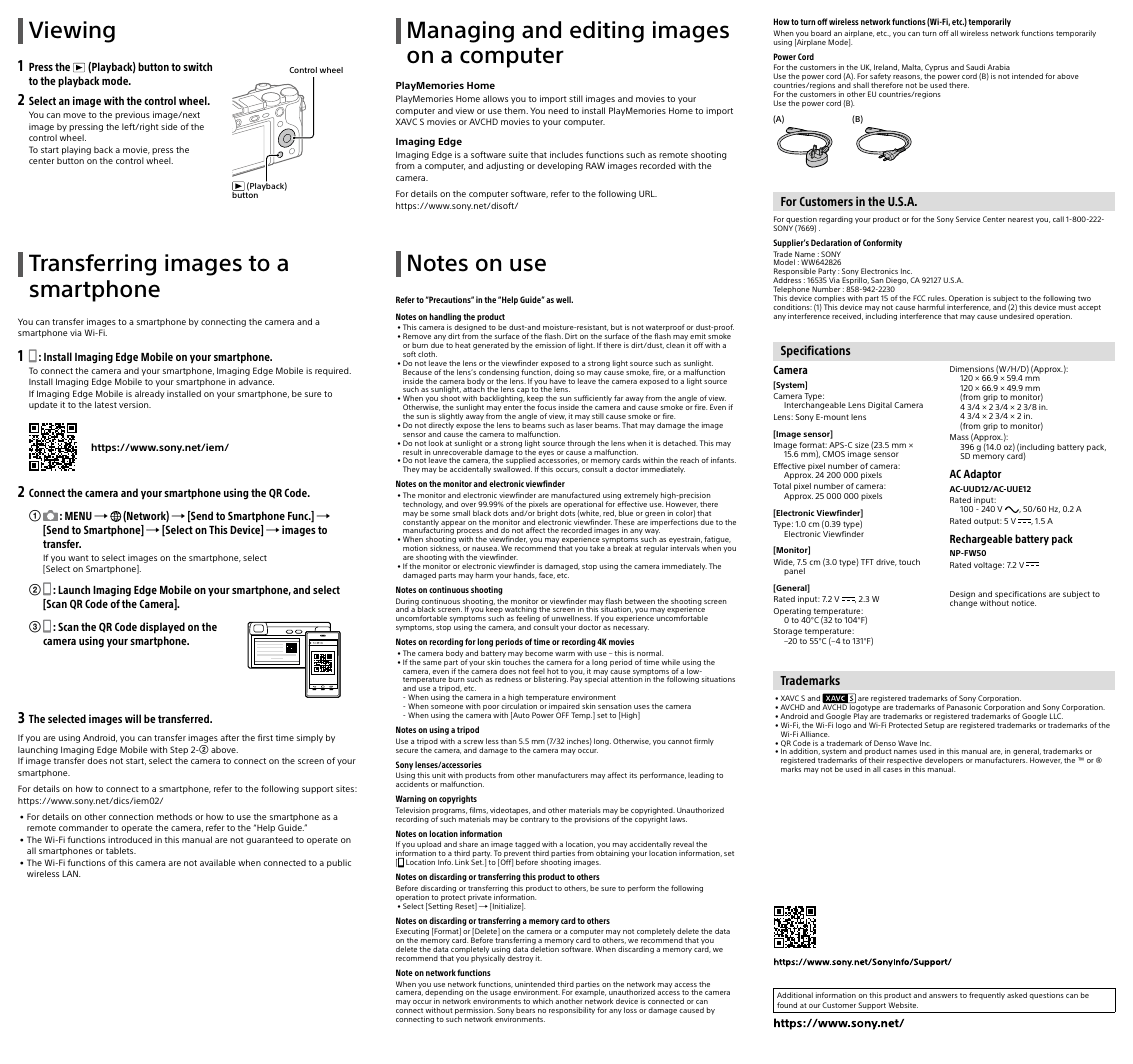  What do you see at coordinates (218, 862) in the page?
I see `available` at bounding box center [218, 862].
